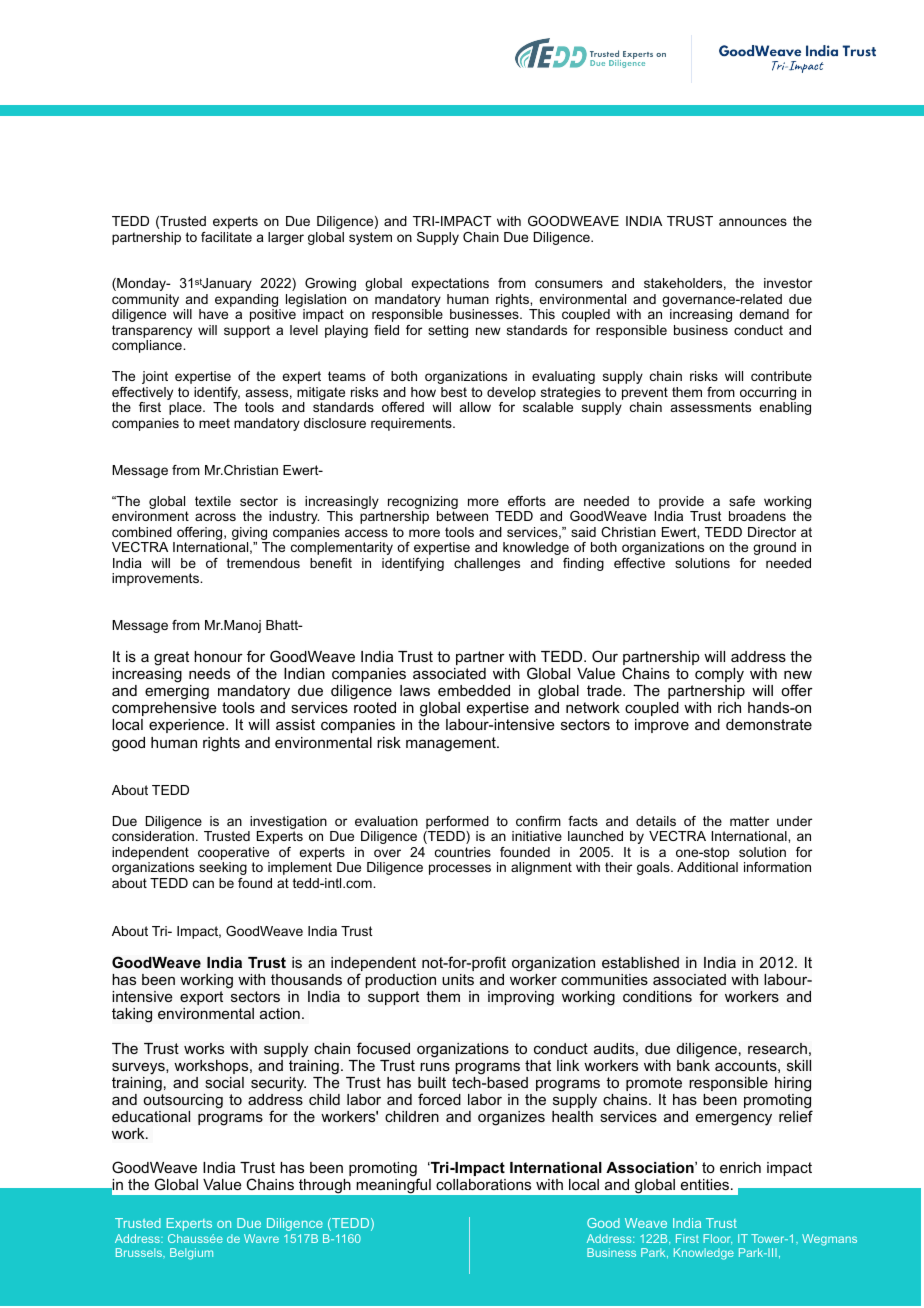  Describe the element at coordinates (742, 501) in the screenshot. I see `safe` at that location.
